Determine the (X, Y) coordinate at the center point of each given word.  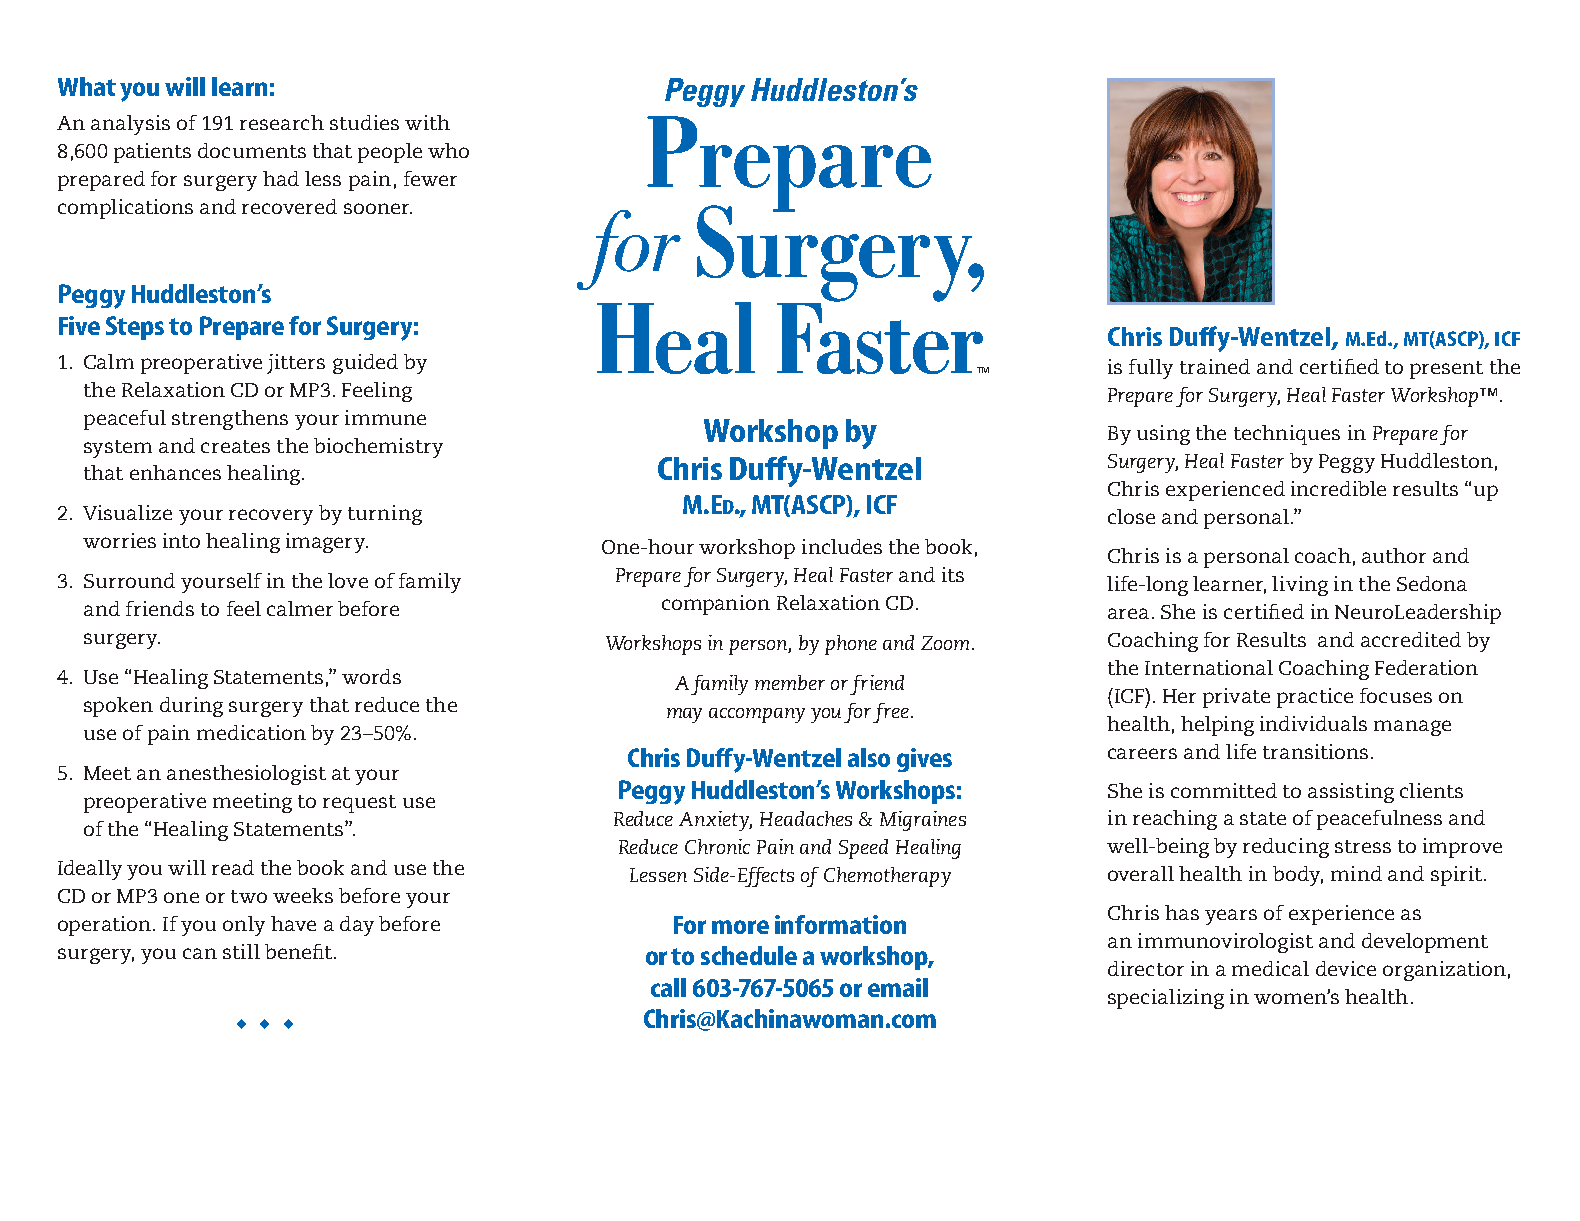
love (348, 580)
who (448, 150)
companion (716, 605)
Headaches (806, 818)
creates (235, 446)
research (282, 122)
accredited (1411, 639)
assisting (1351, 793)
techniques (1287, 435)
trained (1215, 366)
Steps (135, 328)
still (241, 951)
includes (842, 546)
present (1446, 370)
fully (1151, 369)
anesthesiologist (246, 775)
